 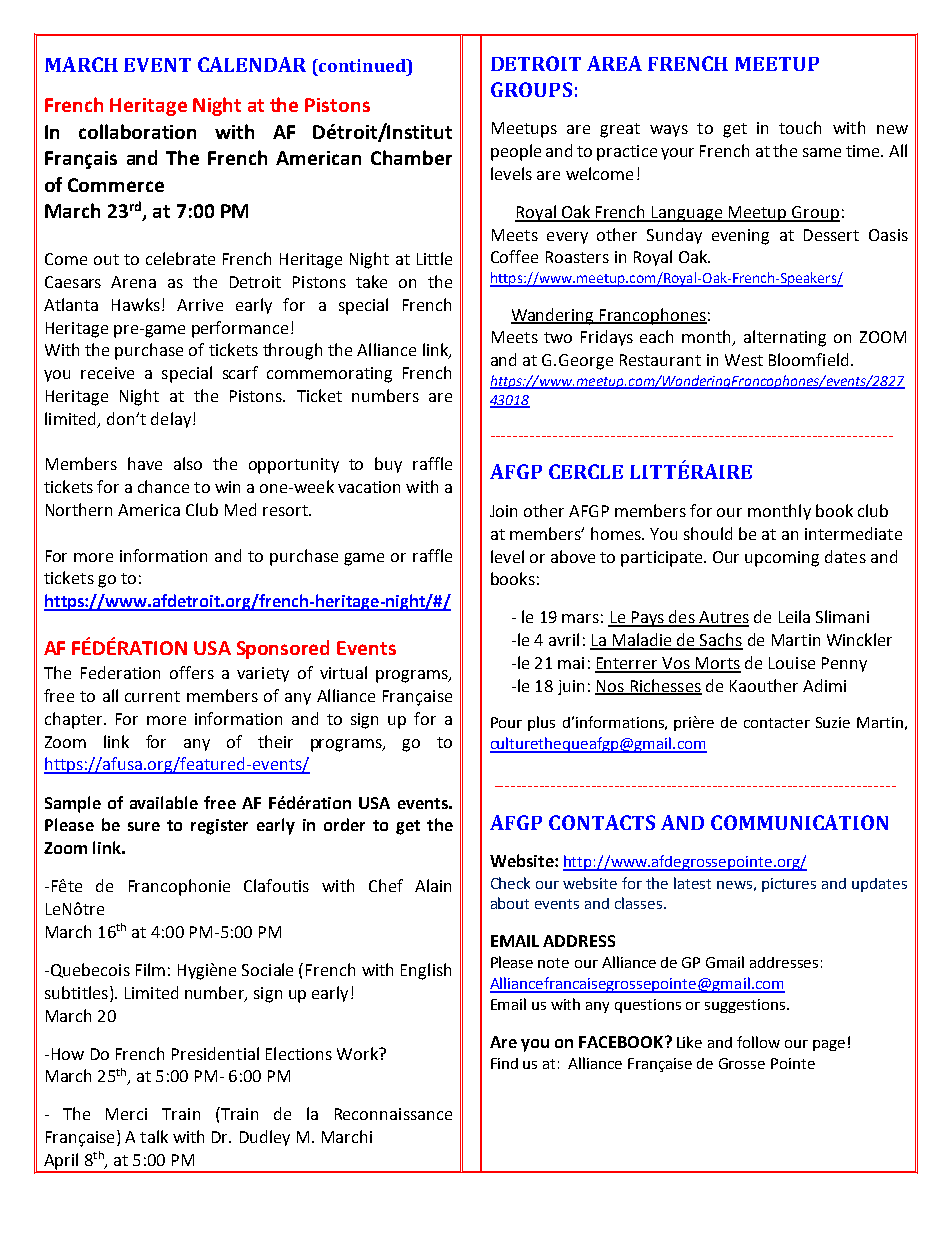 I want to click on talk, so click(x=154, y=1136).
